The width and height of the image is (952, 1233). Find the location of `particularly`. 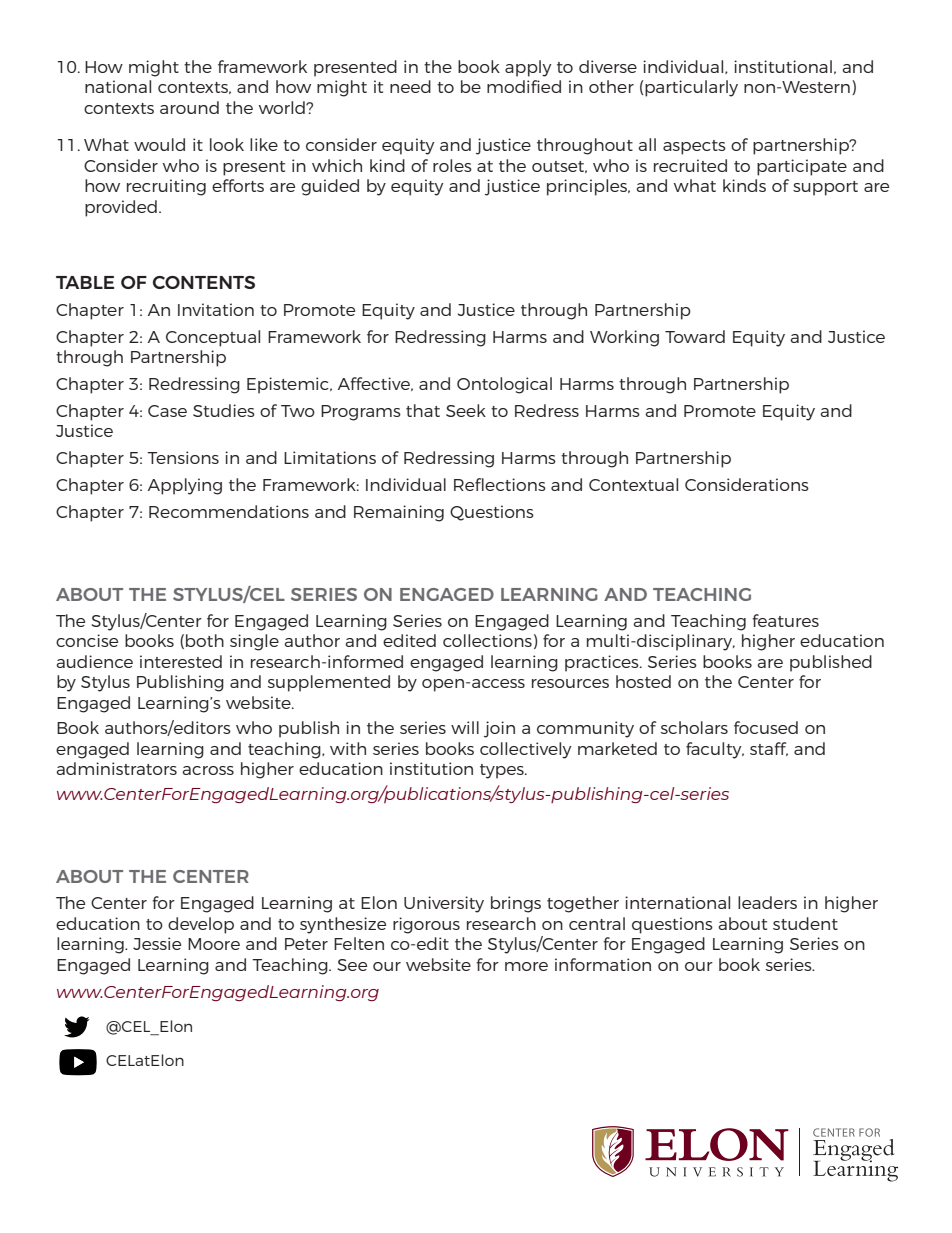

particularly is located at coordinates (690, 88).
